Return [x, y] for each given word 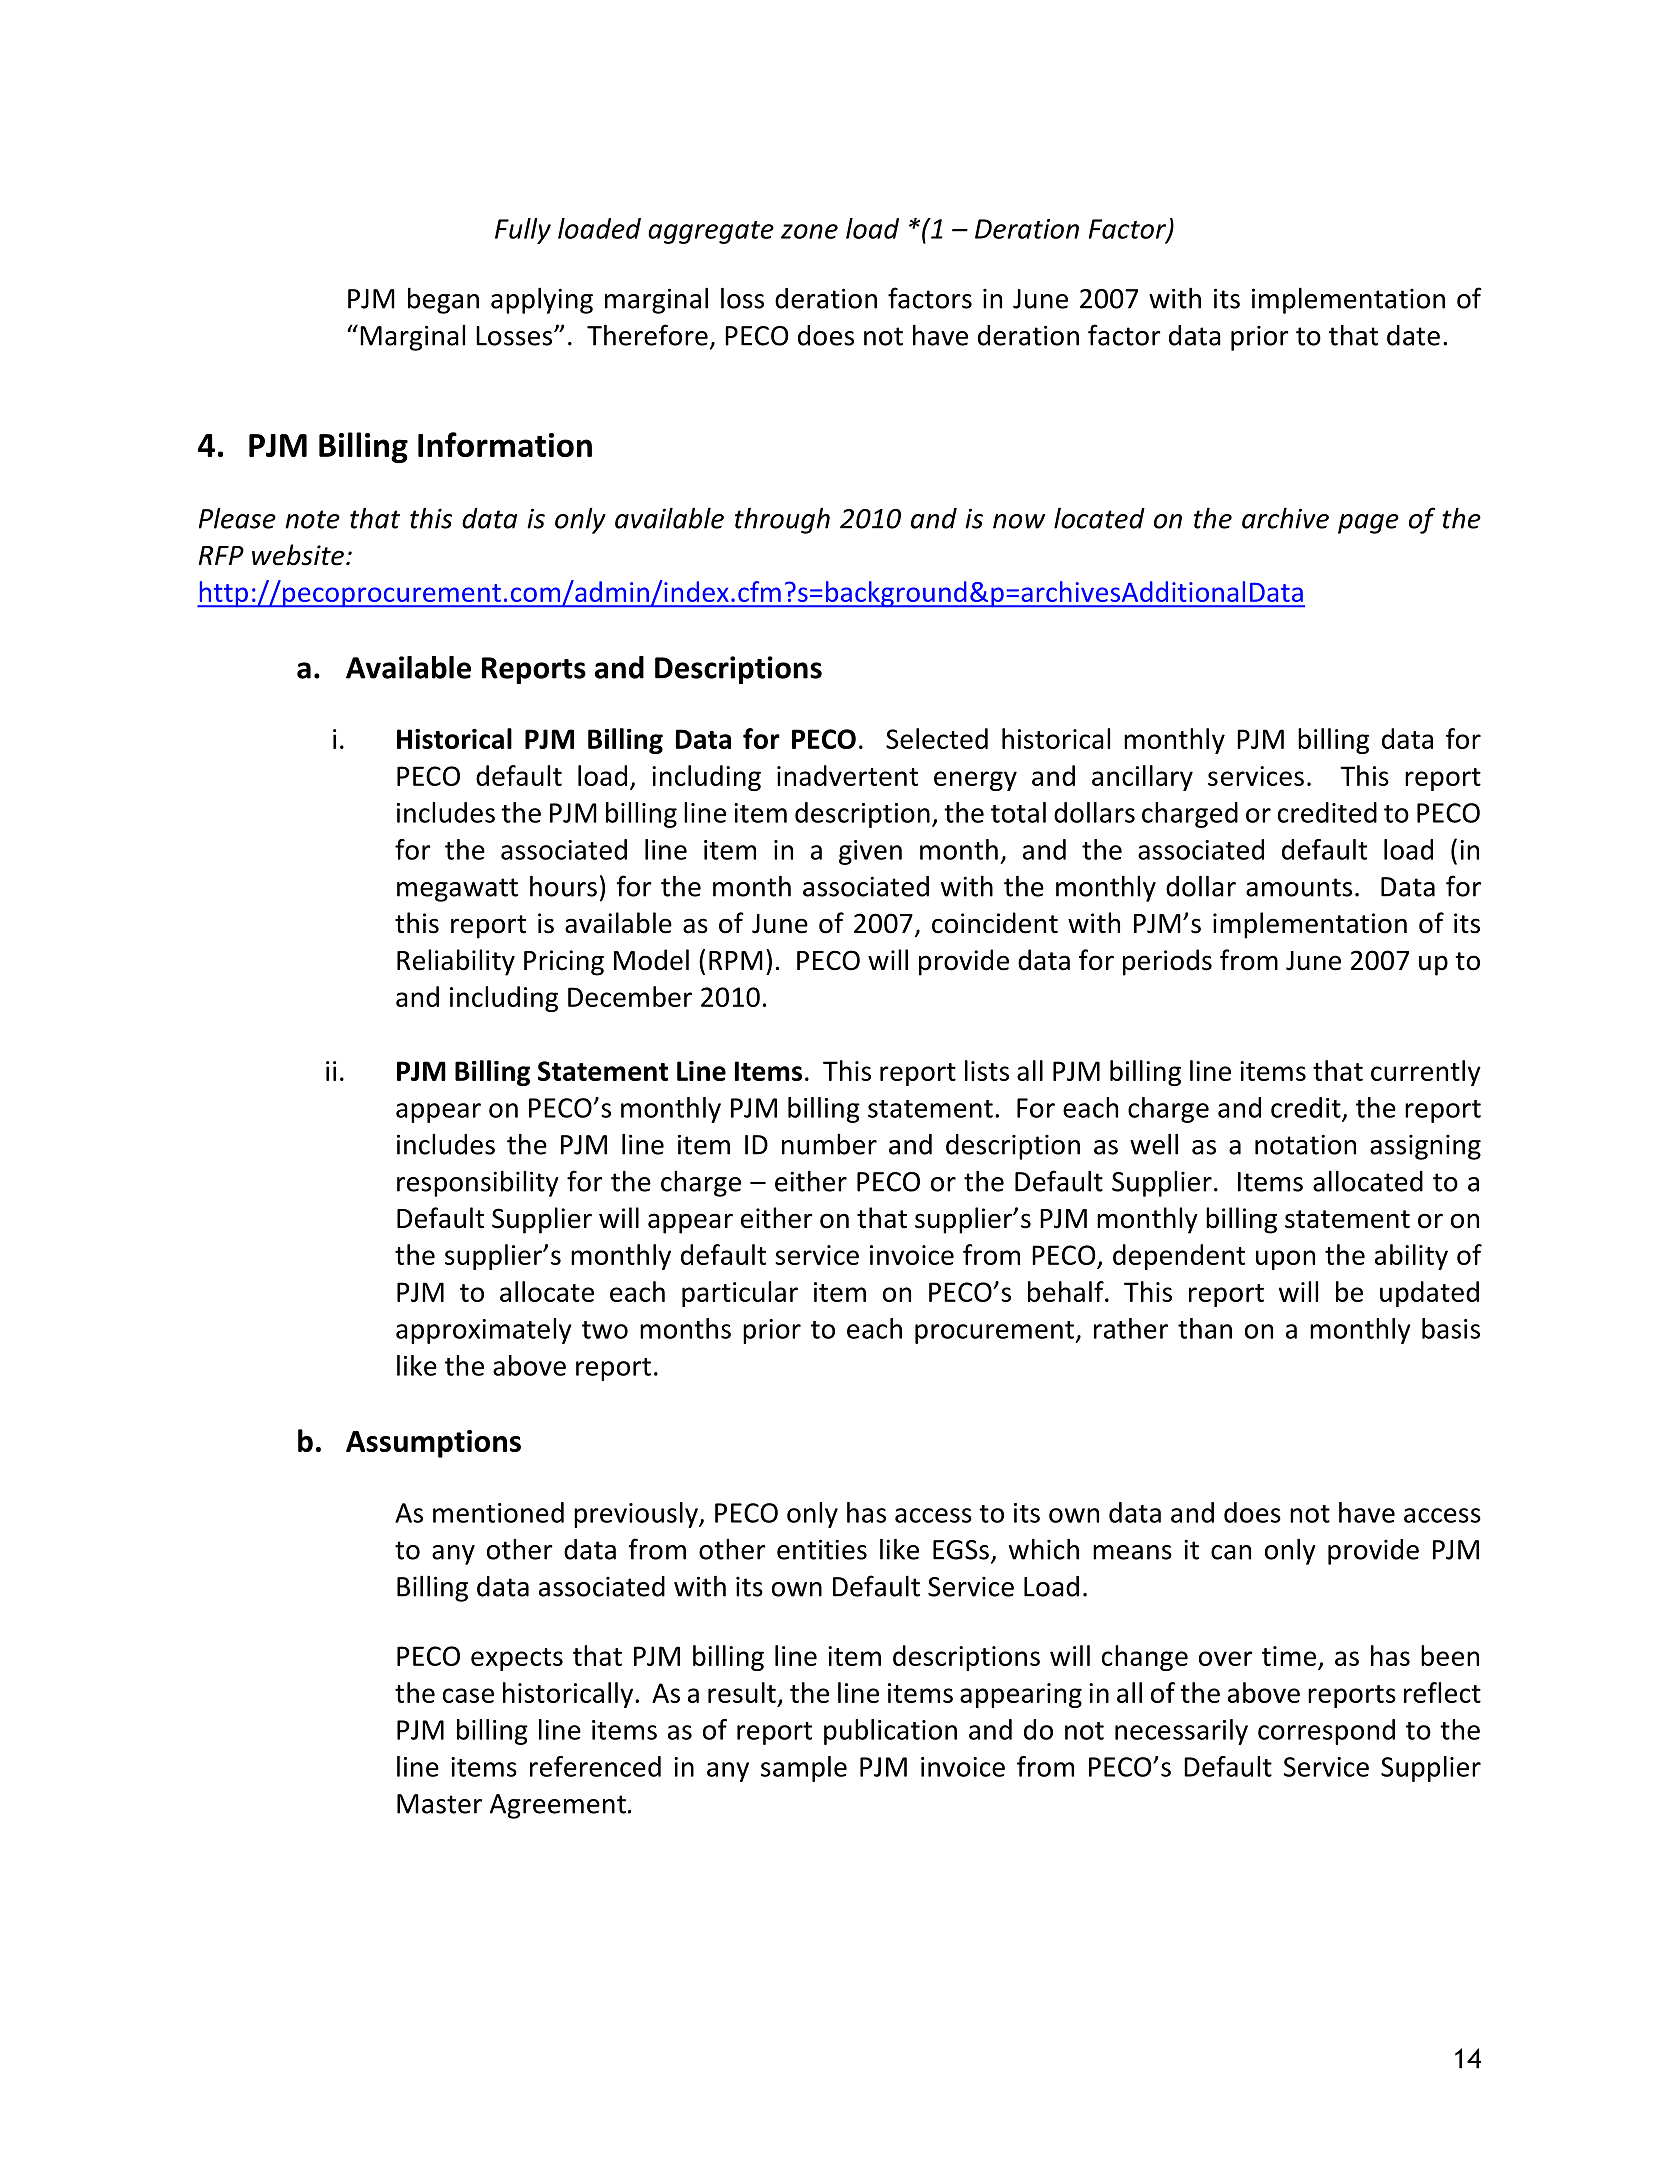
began [443, 300]
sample [804, 1769]
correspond [1326, 1732]
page [1368, 524]
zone [809, 231]
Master [439, 1804]
